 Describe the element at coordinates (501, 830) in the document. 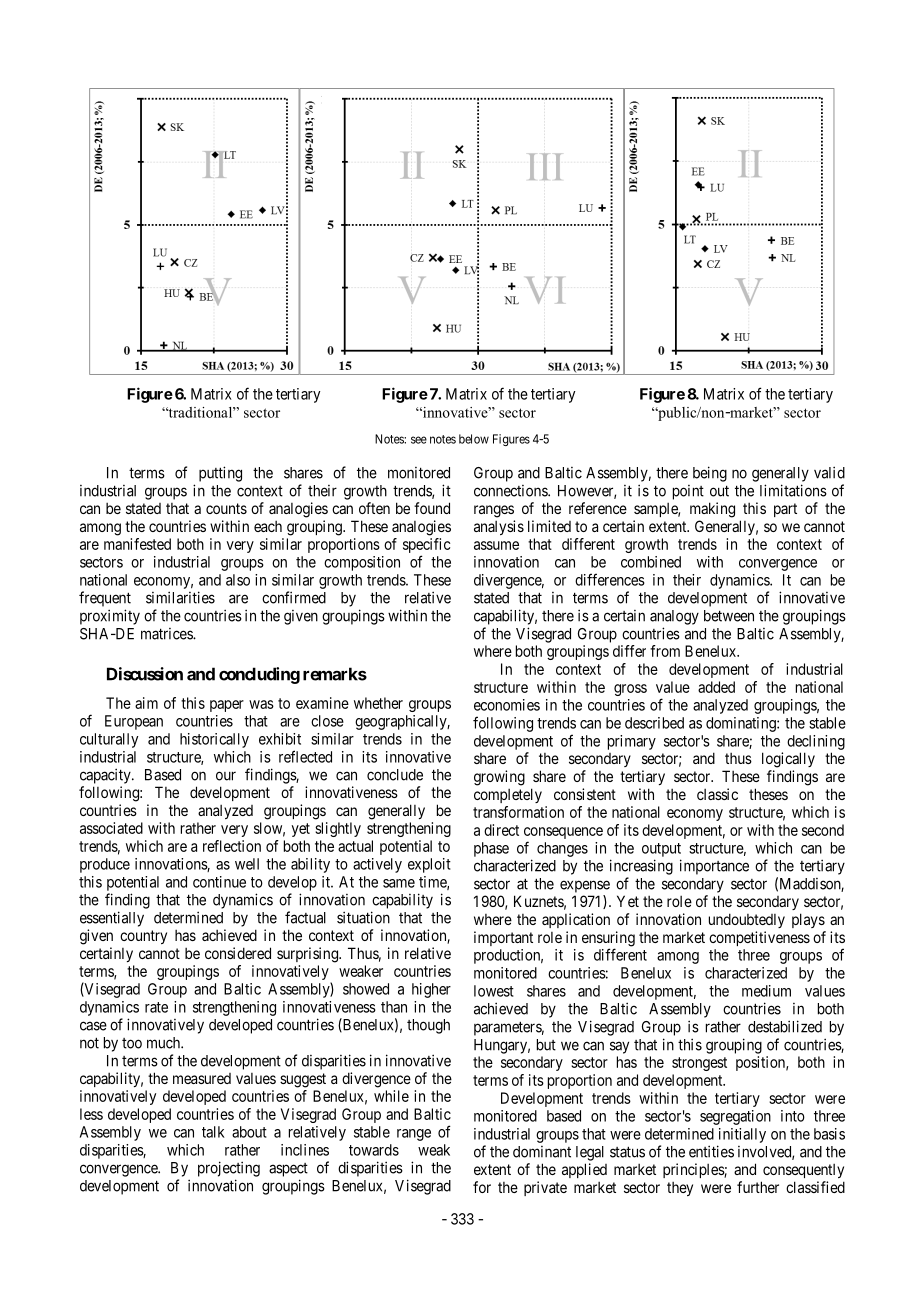

I see `direct` at that location.
